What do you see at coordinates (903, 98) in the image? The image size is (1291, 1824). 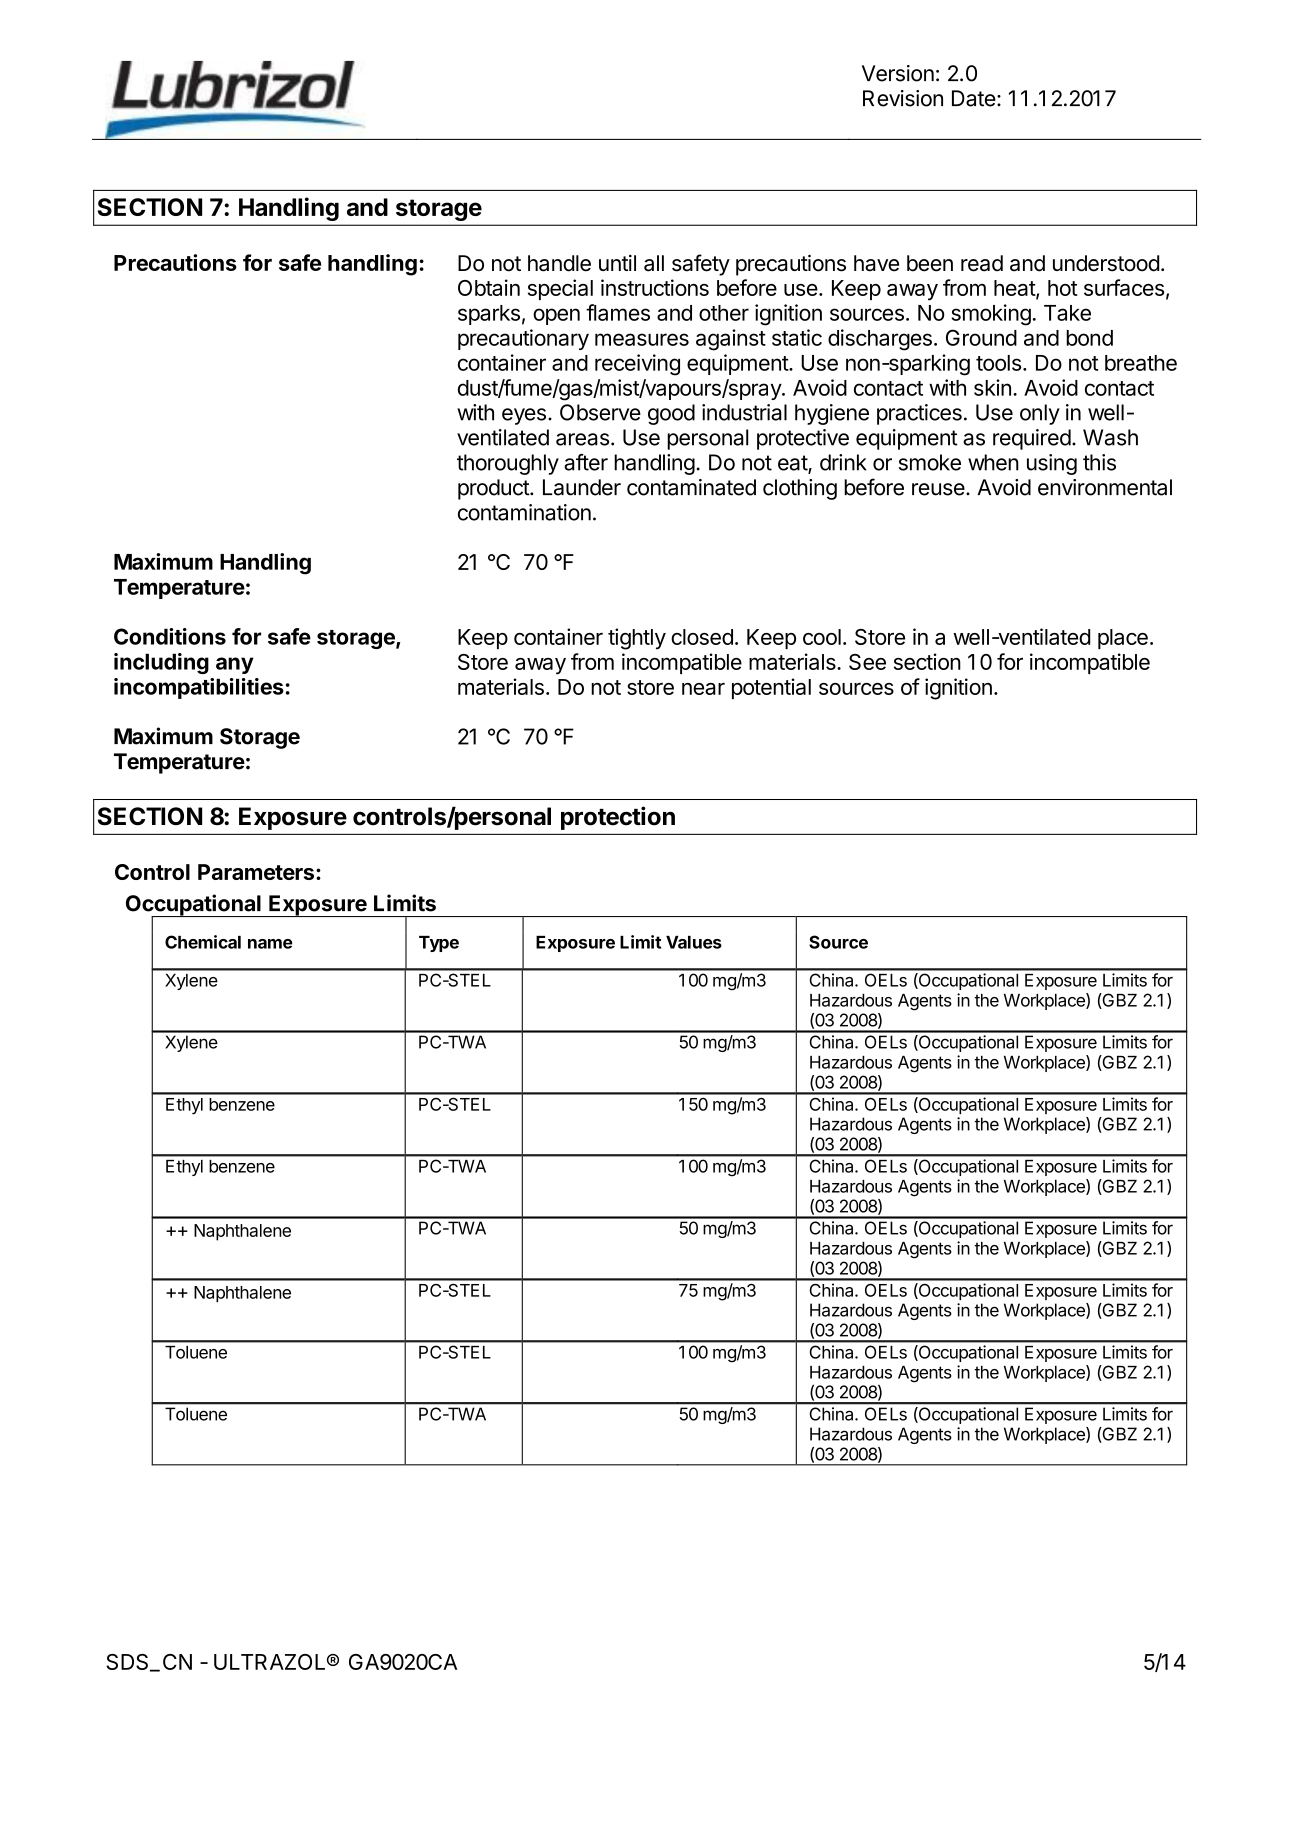 I see `Revision` at bounding box center [903, 98].
